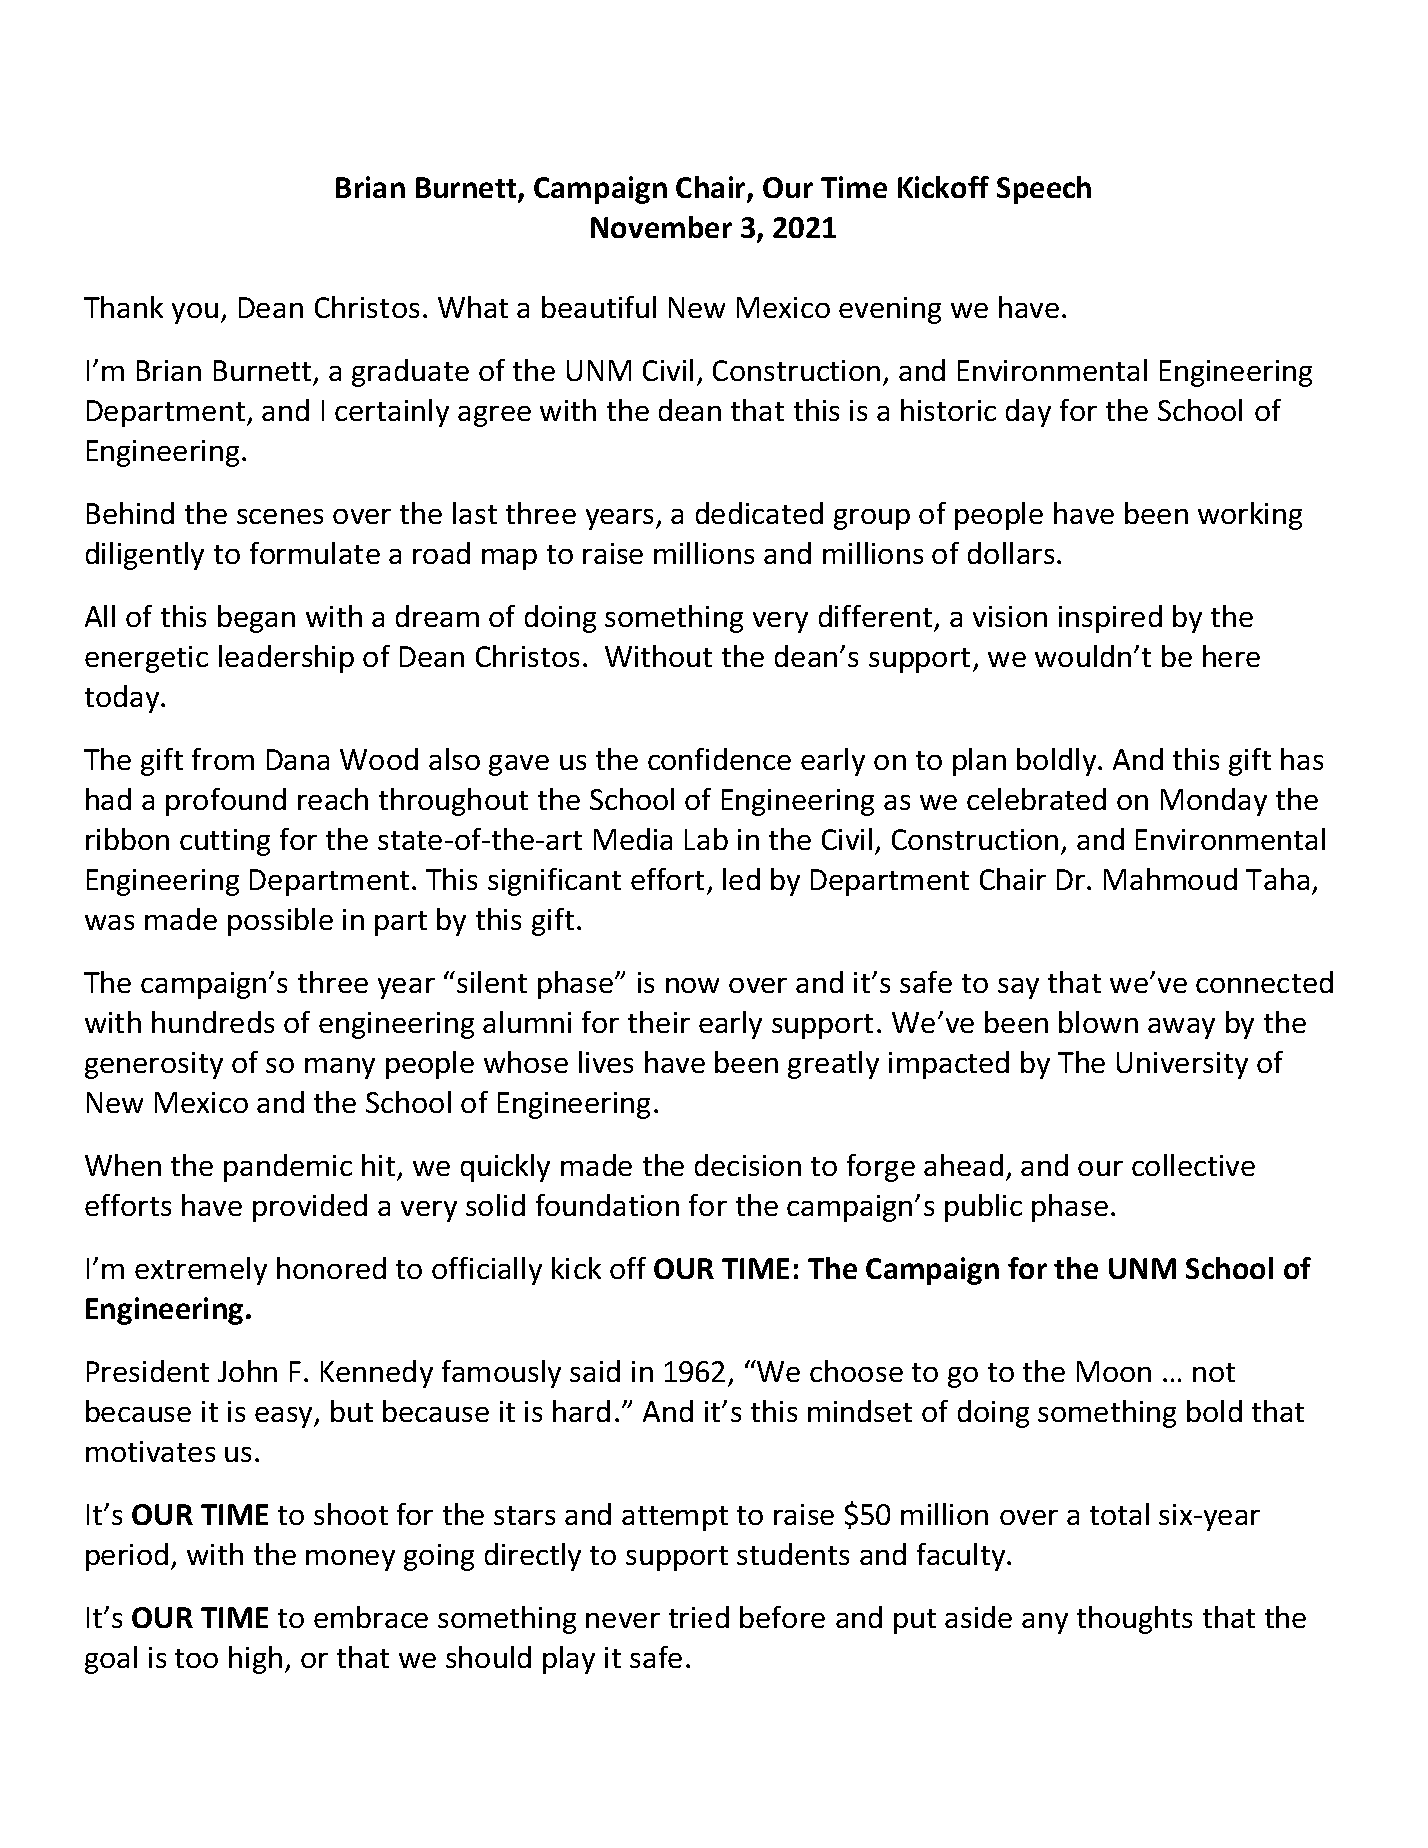  What do you see at coordinates (1193, 1165) in the screenshot?
I see `collective` at bounding box center [1193, 1165].
